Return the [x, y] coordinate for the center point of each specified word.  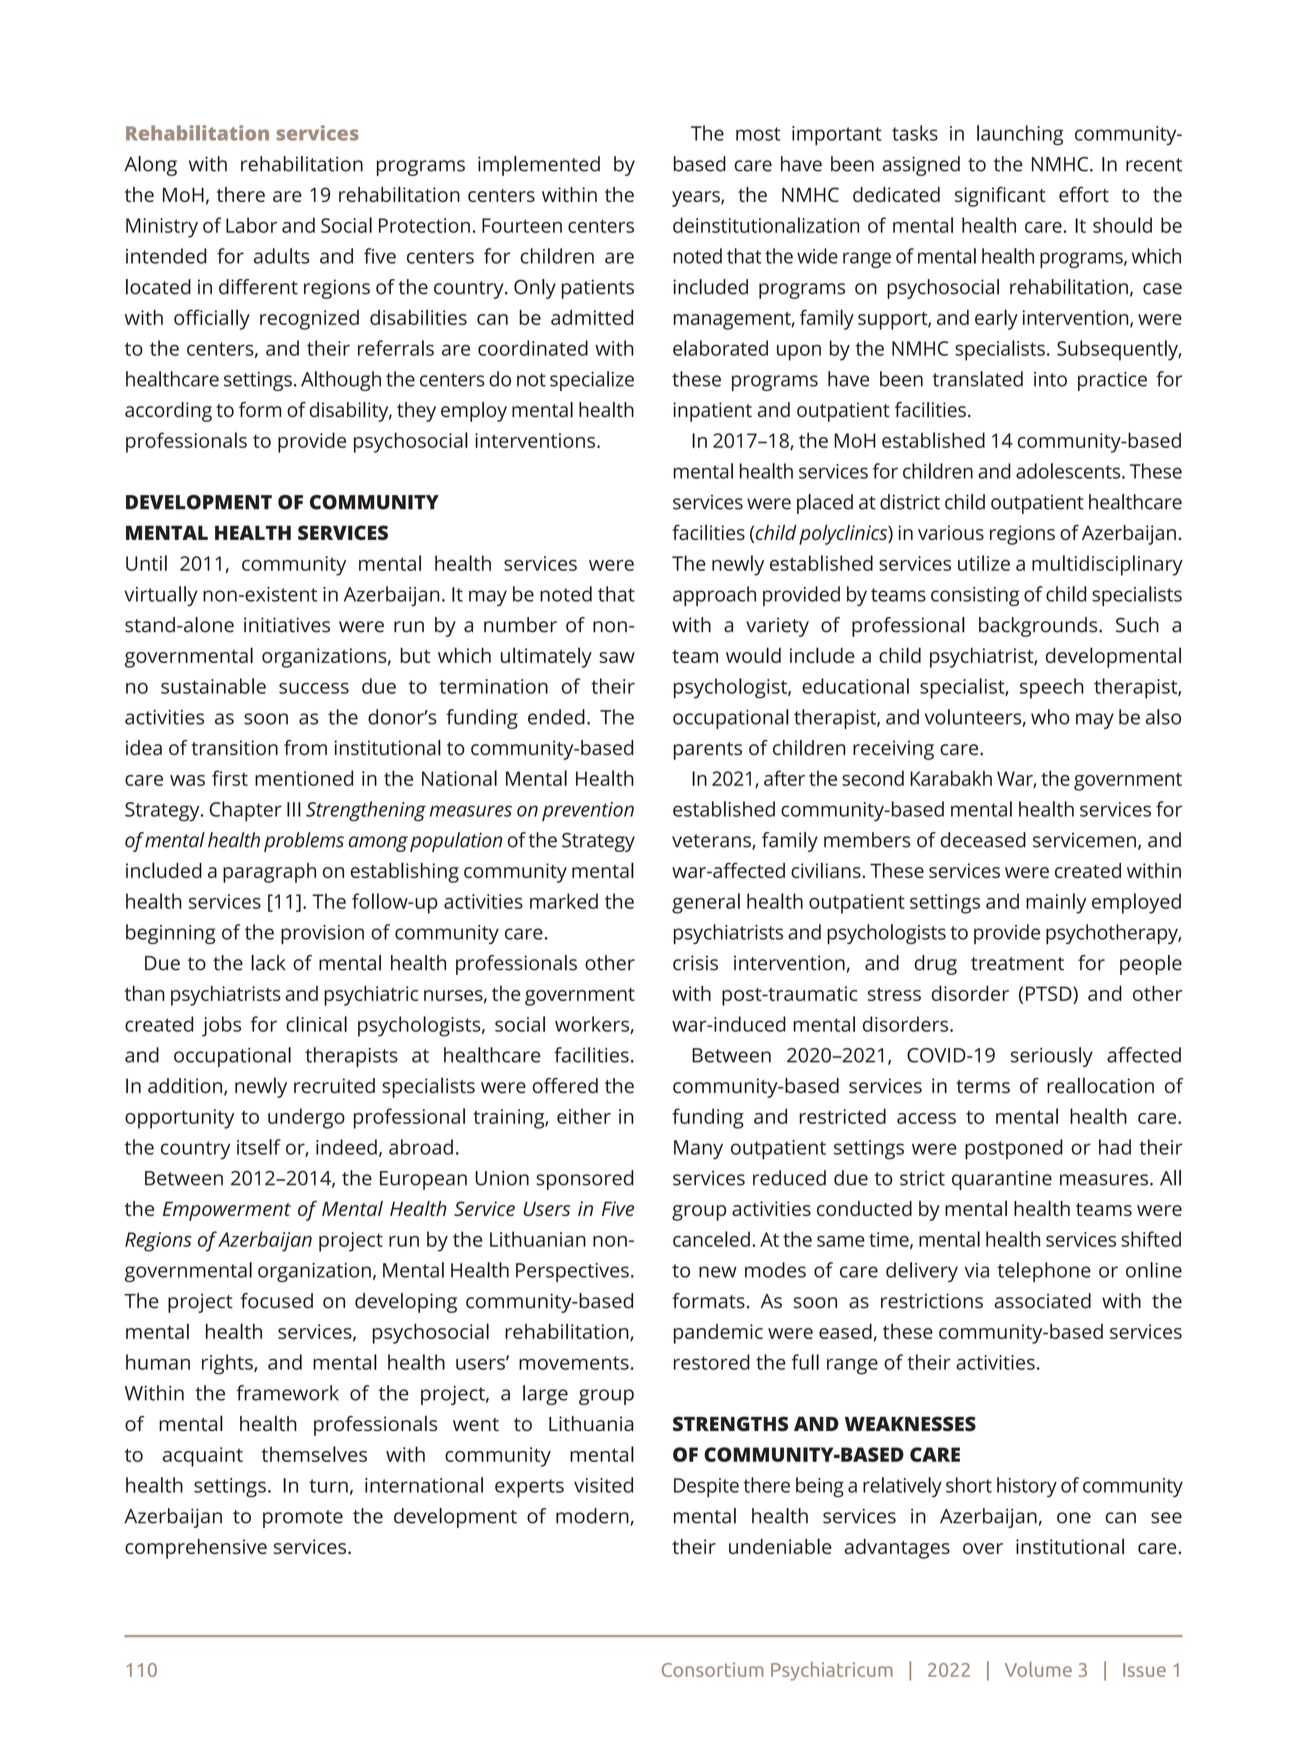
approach [714, 596]
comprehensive [196, 1549]
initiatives [287, 625]
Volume [1038, 1669]
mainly [1056, 903]
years [697, 199]
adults [282, 256]
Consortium [712, 1669]
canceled [711, 1239]
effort [1084, 194]
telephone [1044, 1272]
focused [276, 1301]
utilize [984, 563]
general [706, 903]
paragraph [269, 873]
